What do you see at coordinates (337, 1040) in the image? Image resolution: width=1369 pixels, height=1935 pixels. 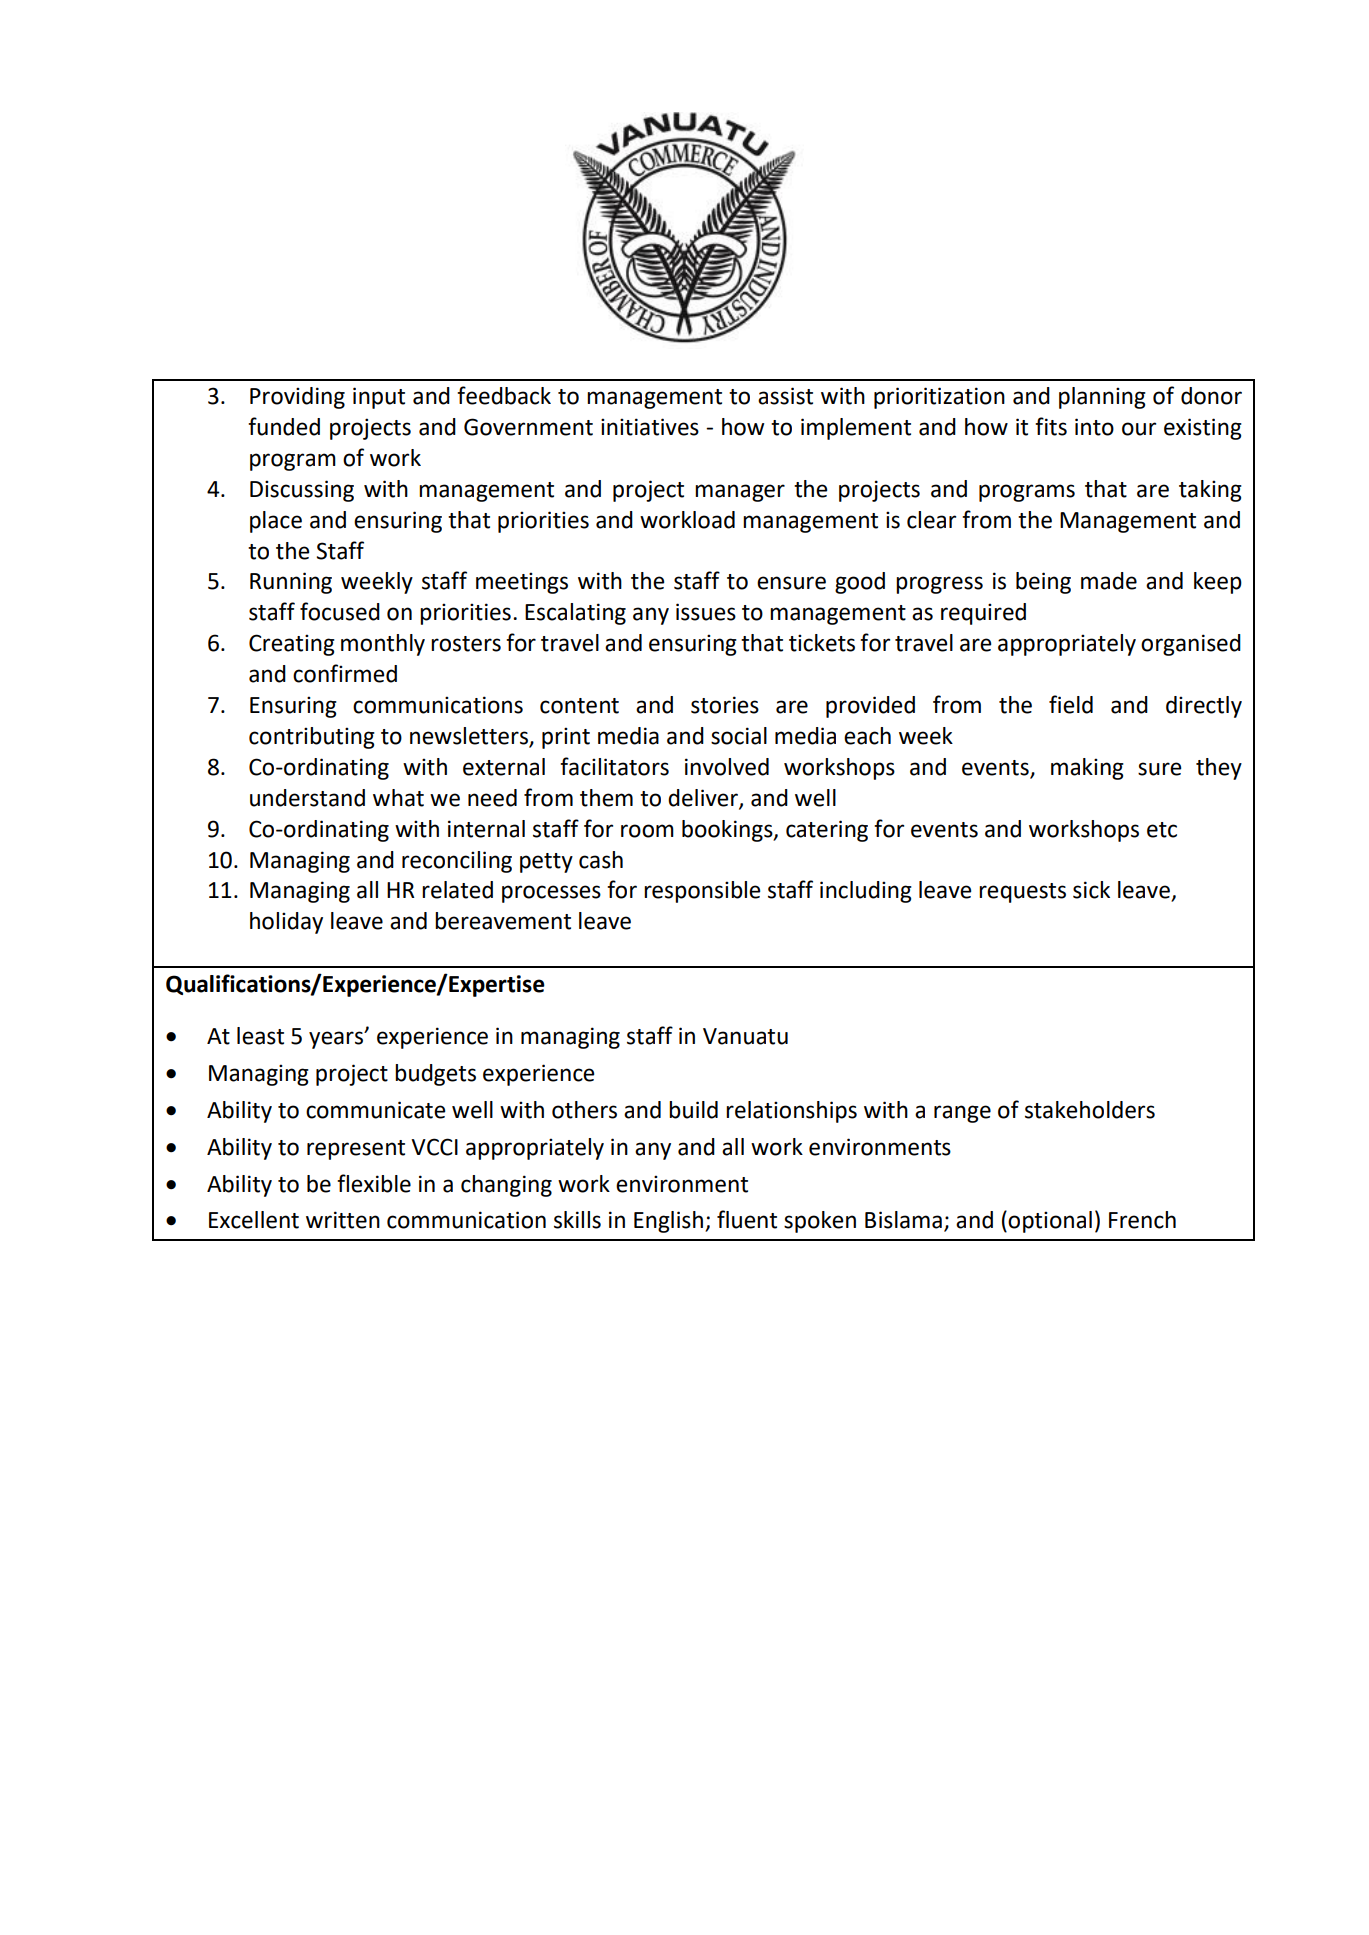 I see `years` at bounding box center [337, 1040].
